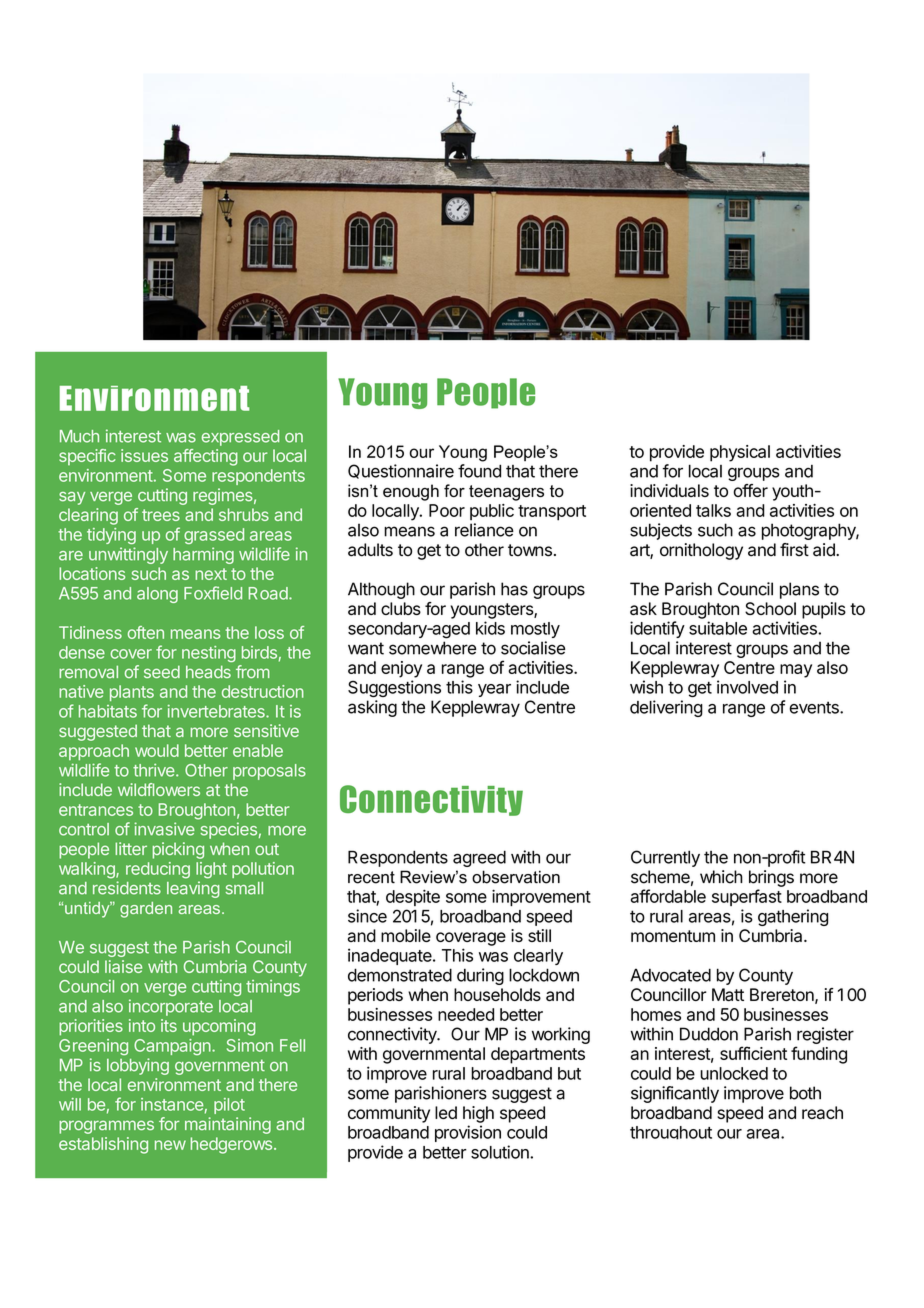 The image size is (924, 1308). What do you see at coordinates (170, 1145) in the image?
I see `new` at bounding box center [170, 1145].
